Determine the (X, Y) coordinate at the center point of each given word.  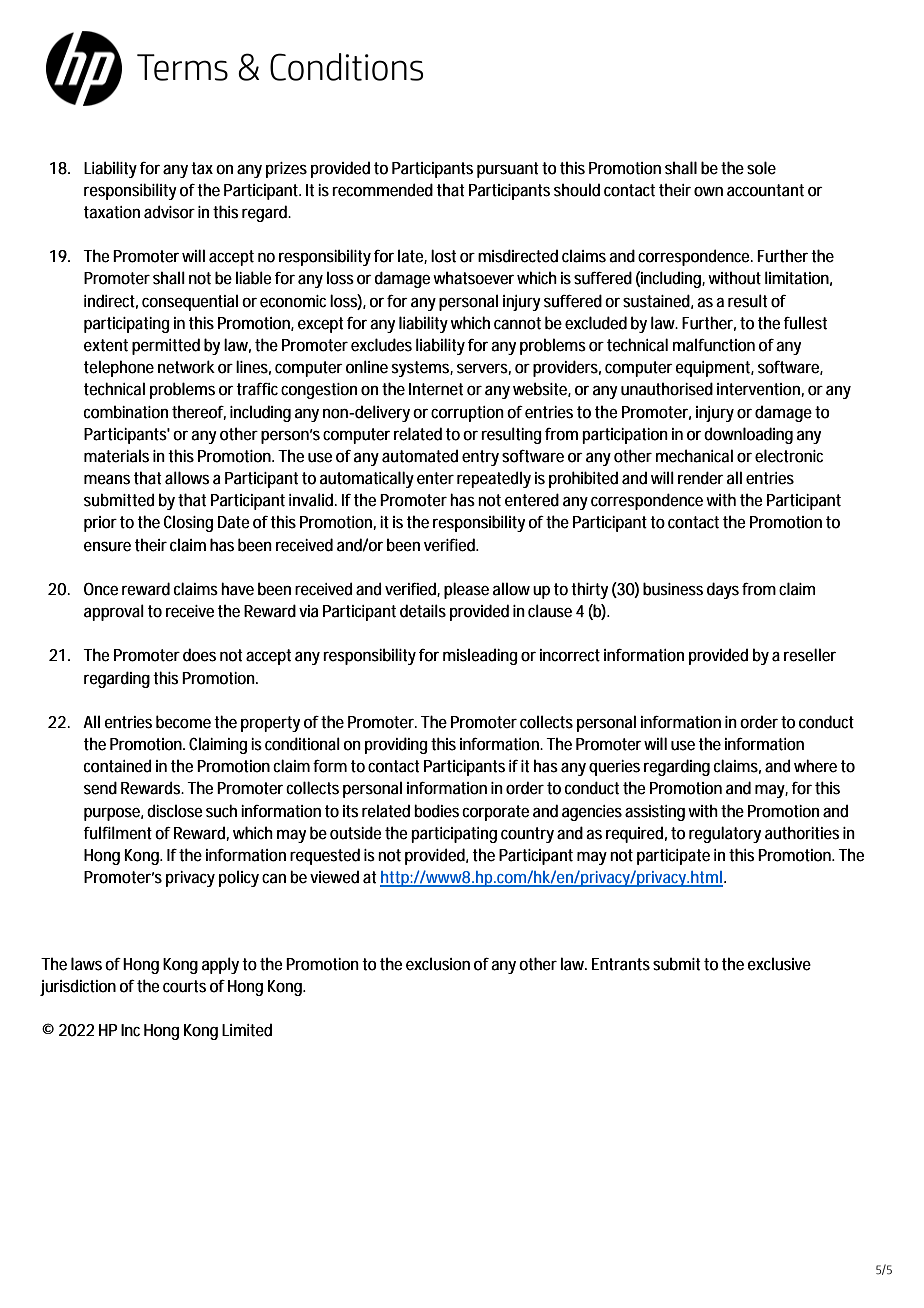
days (723, 590)
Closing (188, 523)
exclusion (438, 964)
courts (184, 986)
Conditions (347, 67)
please (466, 590)
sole (761, 168)
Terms (182, 67)
